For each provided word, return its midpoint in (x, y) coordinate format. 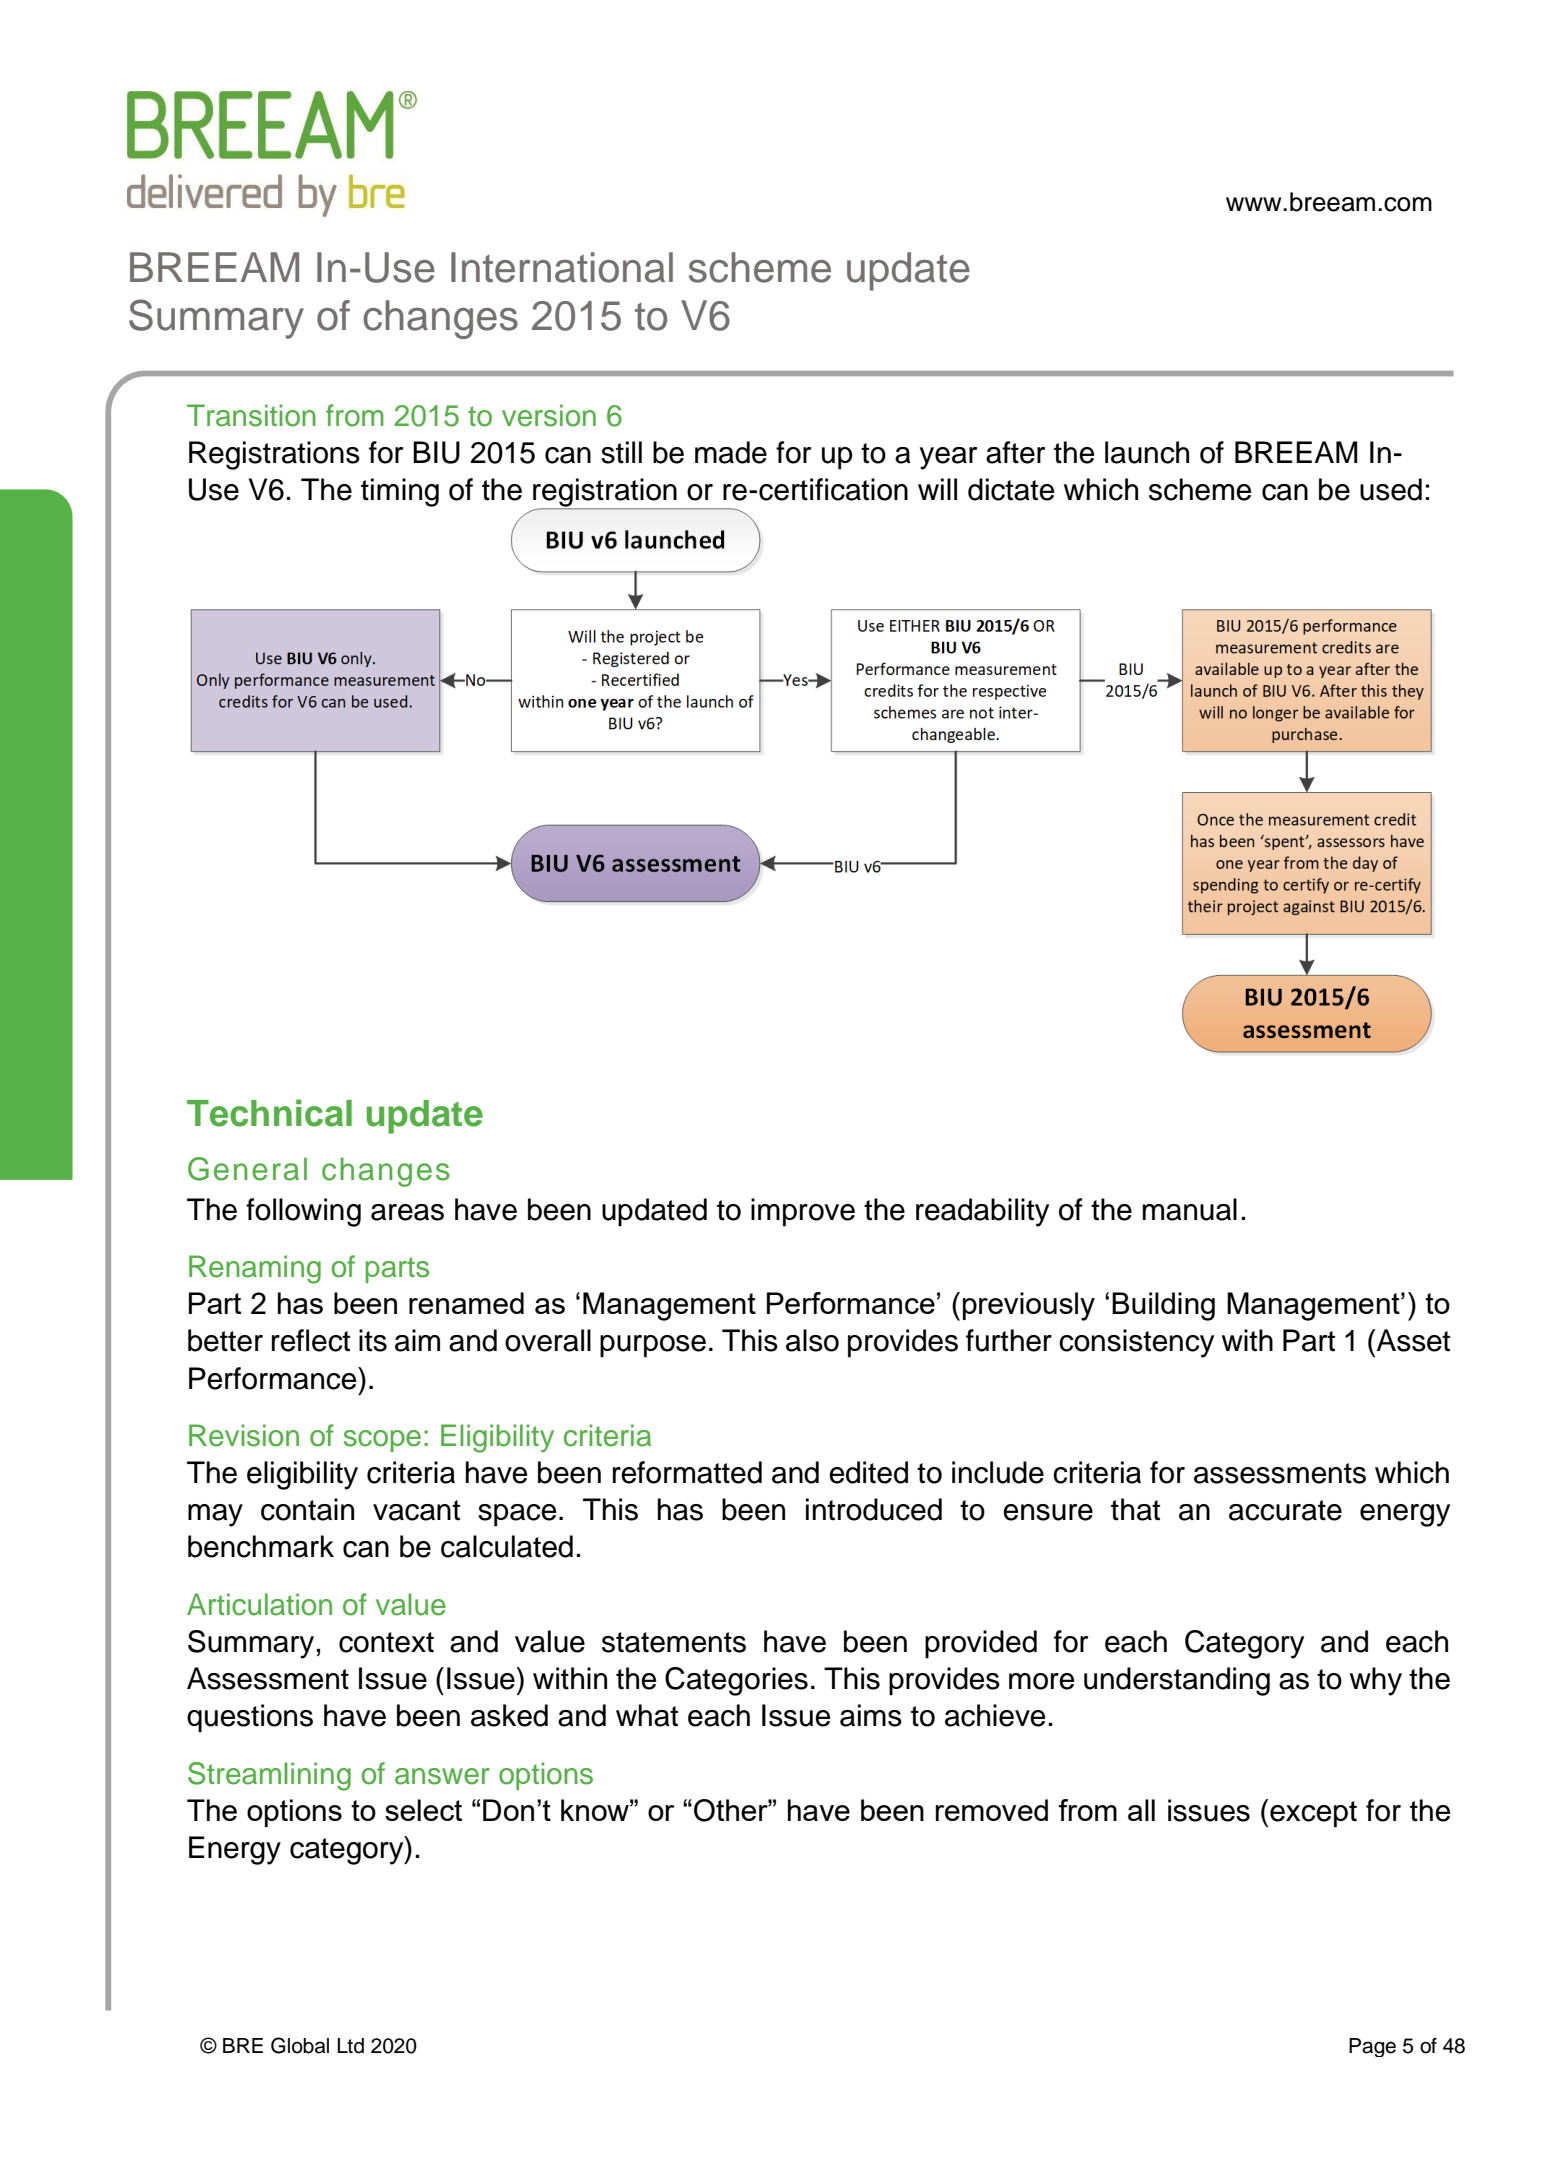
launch (1147, 452)
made (731, 452)
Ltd (350, 2046)
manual (1190, 1209)
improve (803, 1212)
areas (407, 1212)
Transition (251, 415)
